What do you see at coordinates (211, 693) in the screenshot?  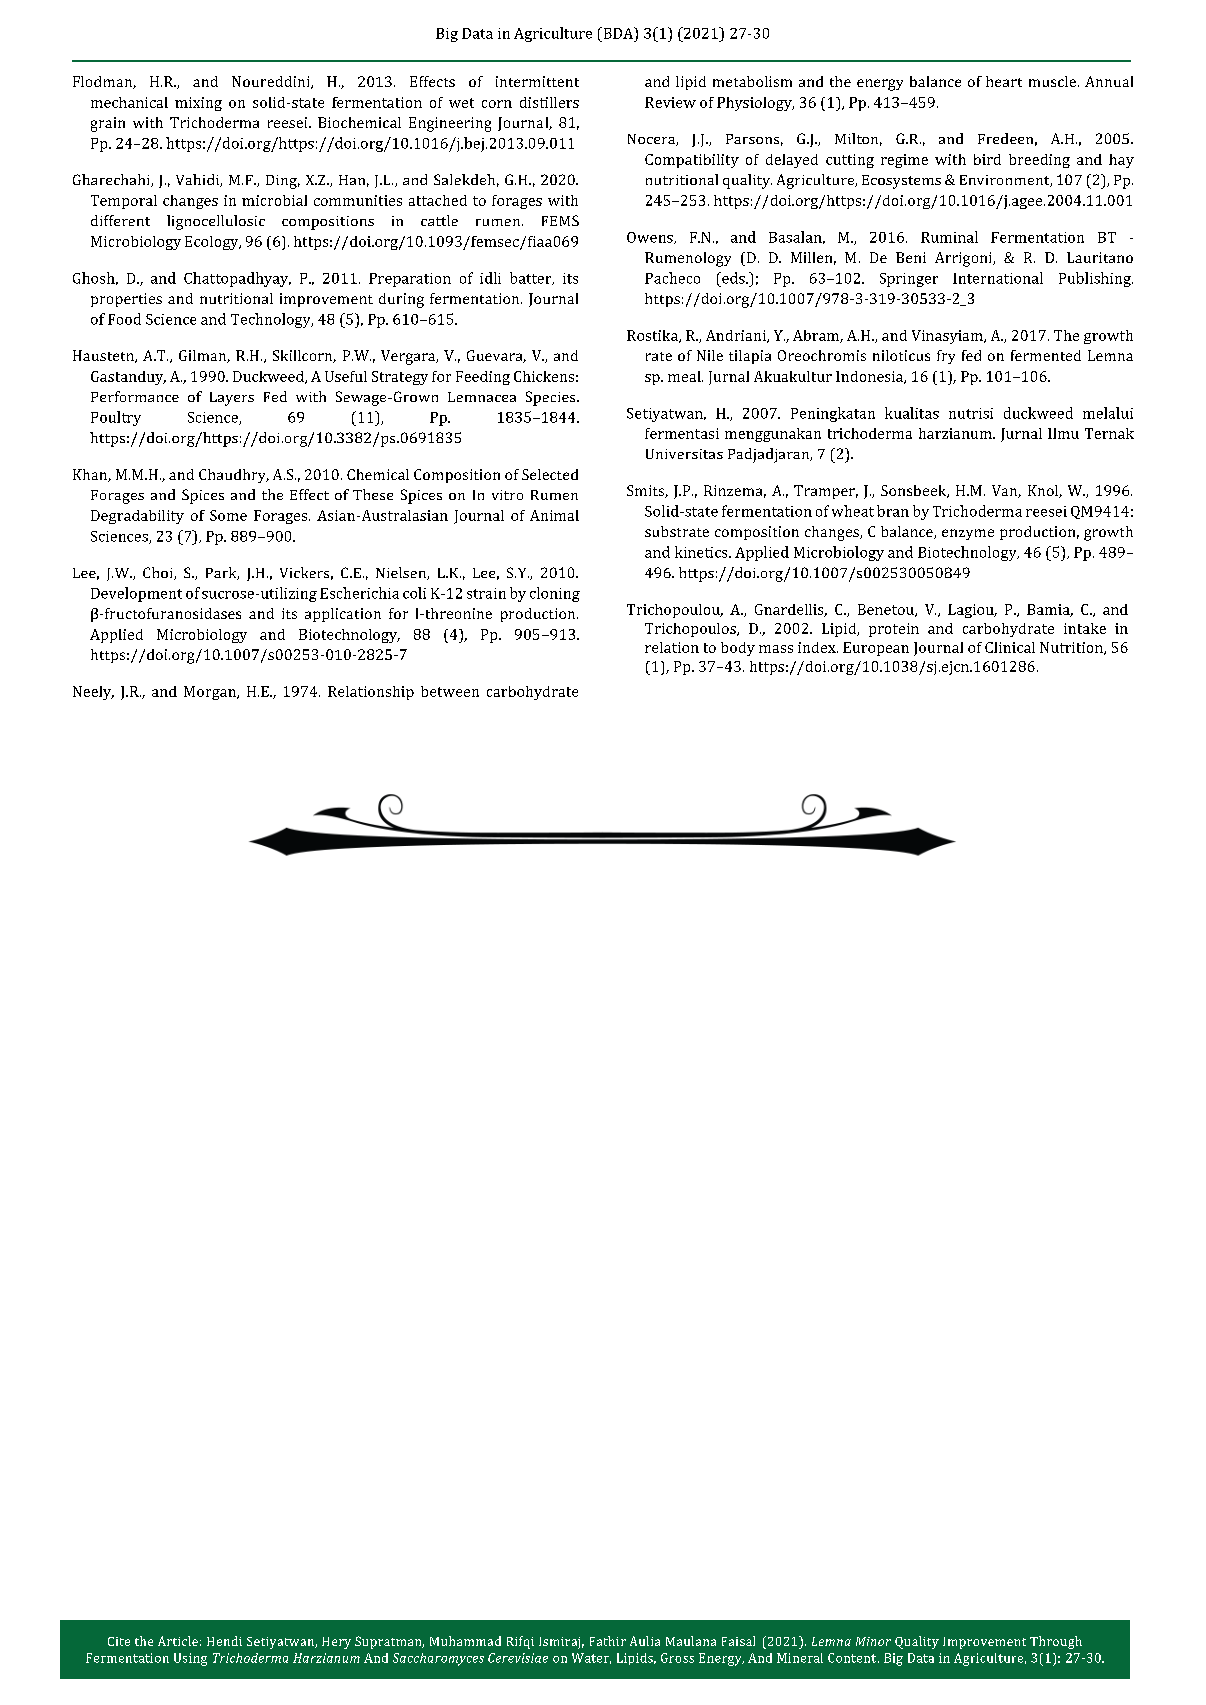 I see `Morgan` at bounding box center [211, 693].
